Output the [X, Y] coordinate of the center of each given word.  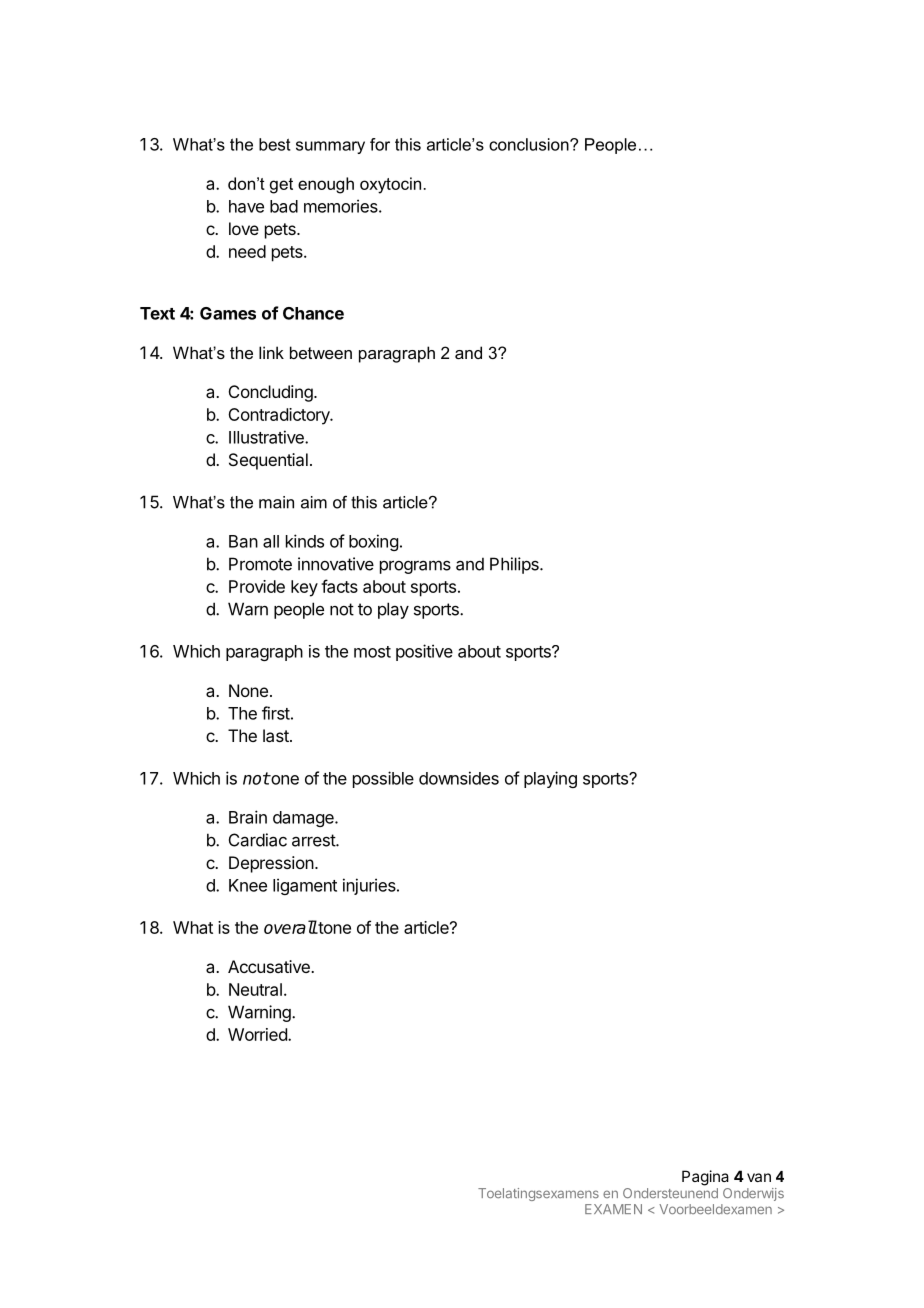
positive [424, 652]
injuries [370, 886]
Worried [258, 1034]
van [759, 1177]
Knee [248, 885]
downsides [459, 778]
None [248, 690]
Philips [515, 565]
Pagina [705, 1178]
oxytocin [390, 185]
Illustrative [267, 437]
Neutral [255, 989]
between [321, 352]
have [246, 206]
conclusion [530, 144]
